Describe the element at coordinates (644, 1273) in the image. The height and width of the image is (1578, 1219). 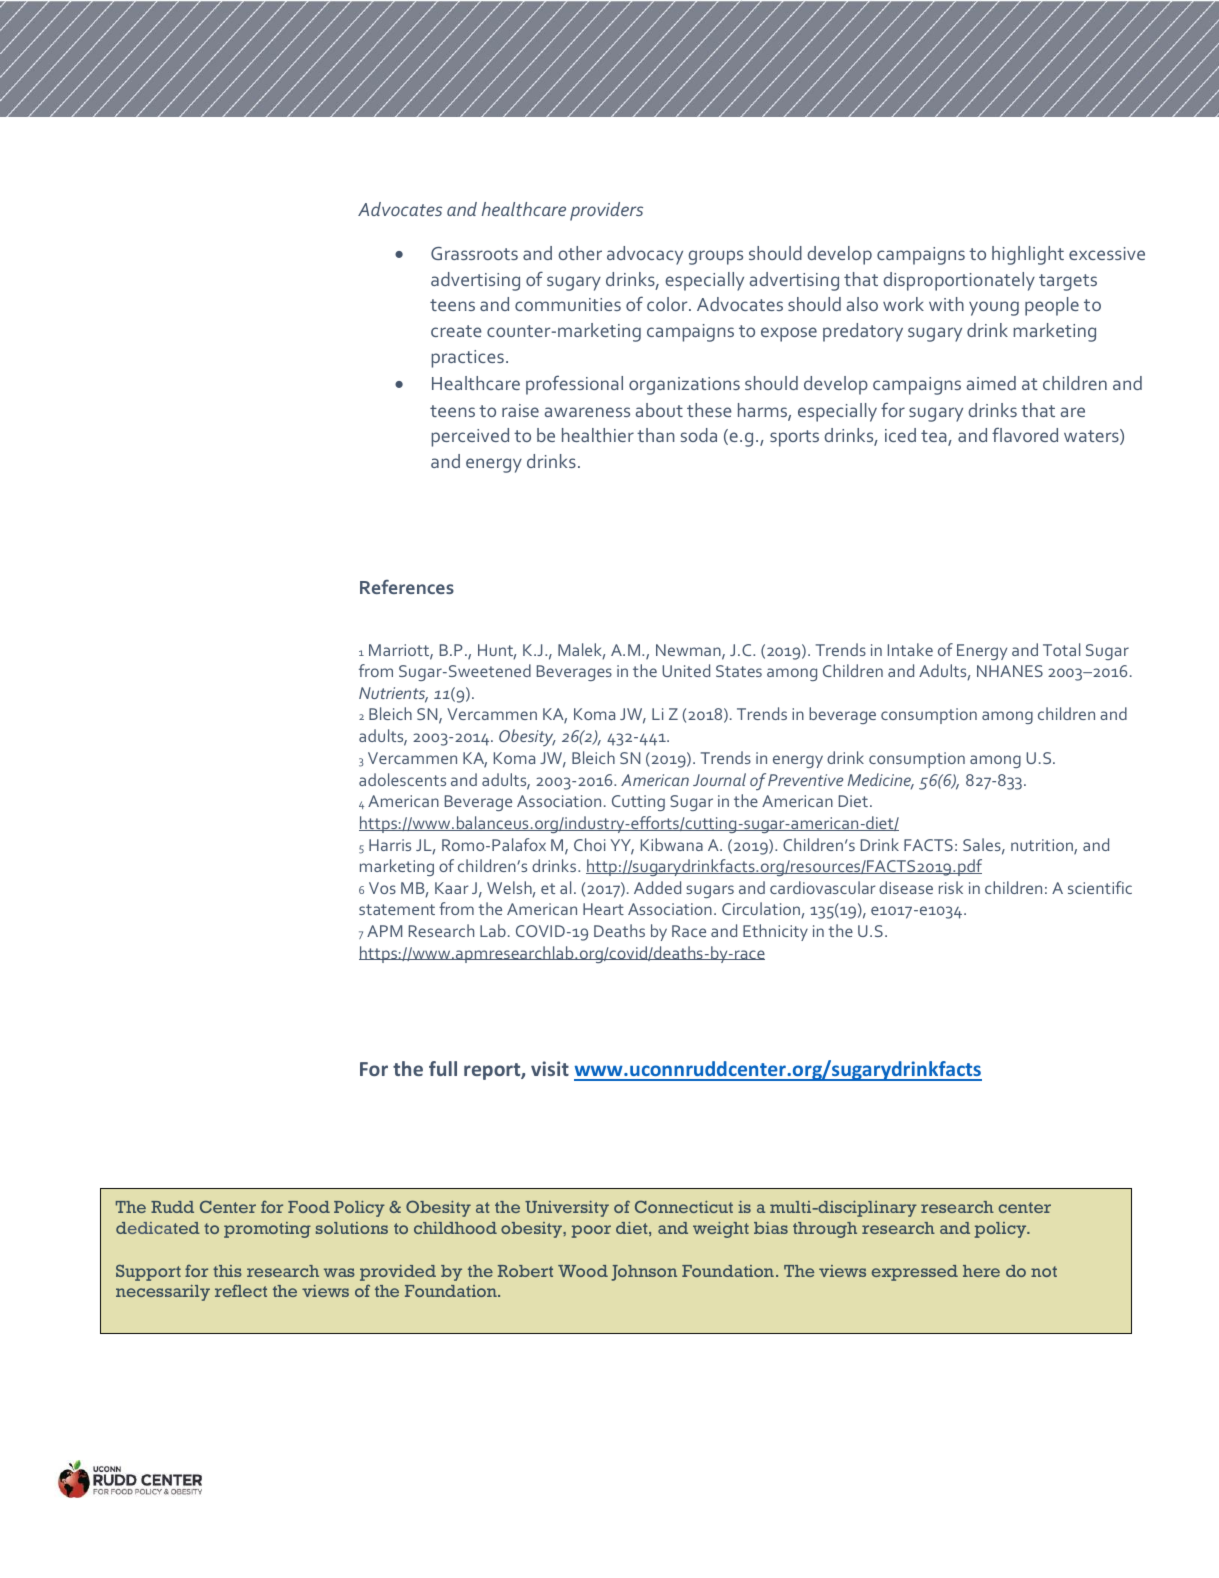
I see `Johnson` at that location.
